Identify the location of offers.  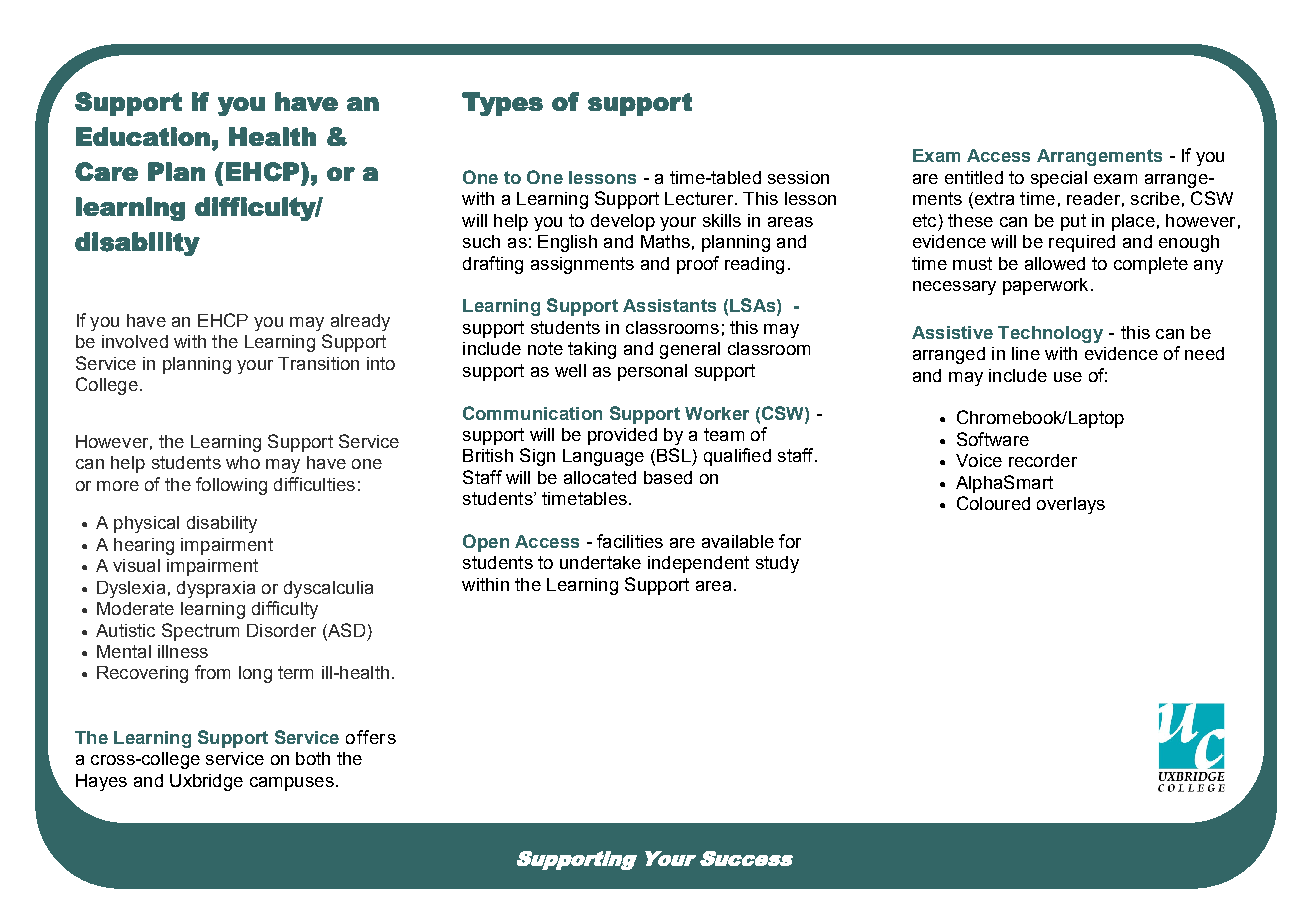
(371, 737).
